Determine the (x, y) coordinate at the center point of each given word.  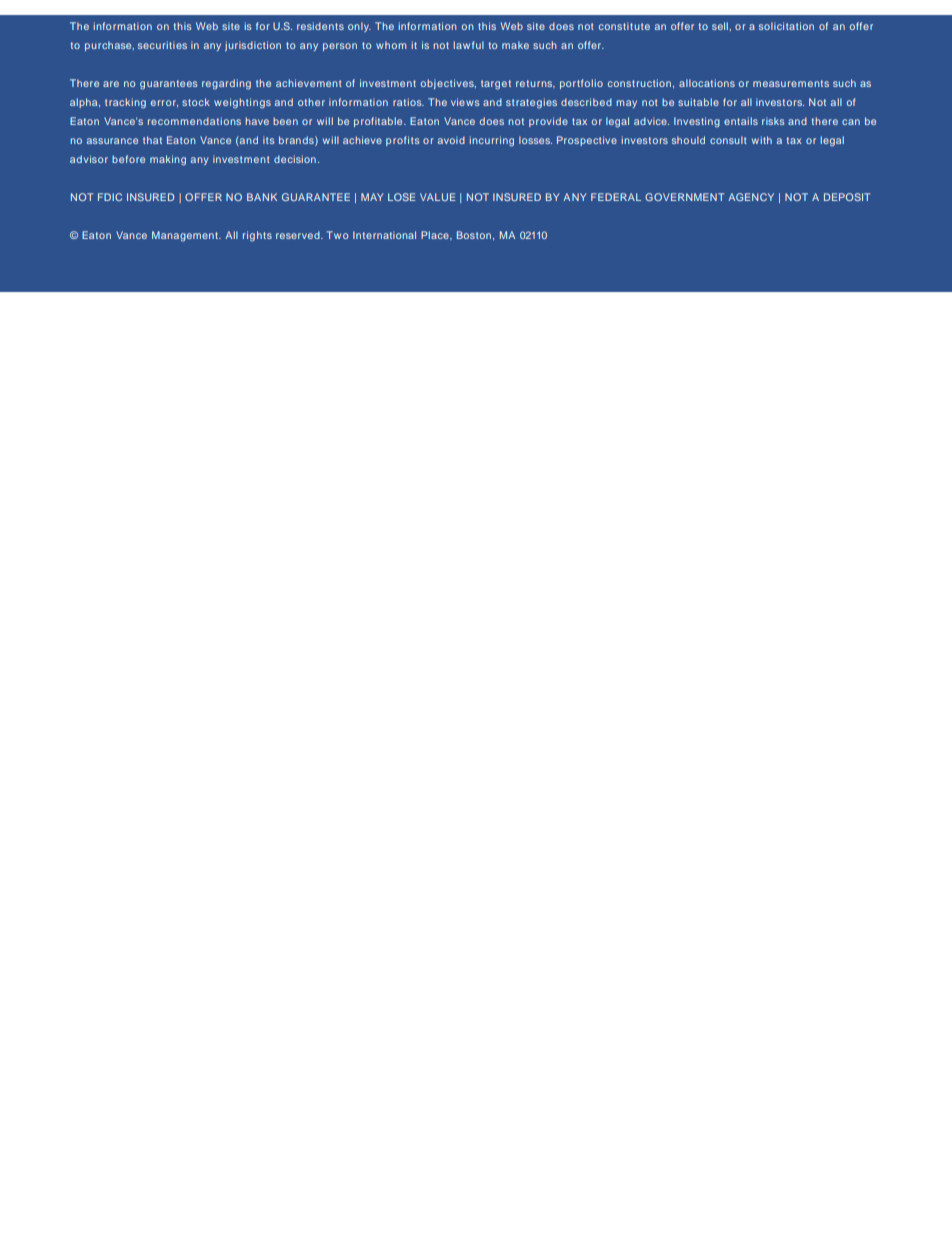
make (515, 45)
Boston (474, 235)
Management (186, 236)
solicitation (786, 26)
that (152, 140)
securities (162, 45)
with (762, 140)
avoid (451, 140)
